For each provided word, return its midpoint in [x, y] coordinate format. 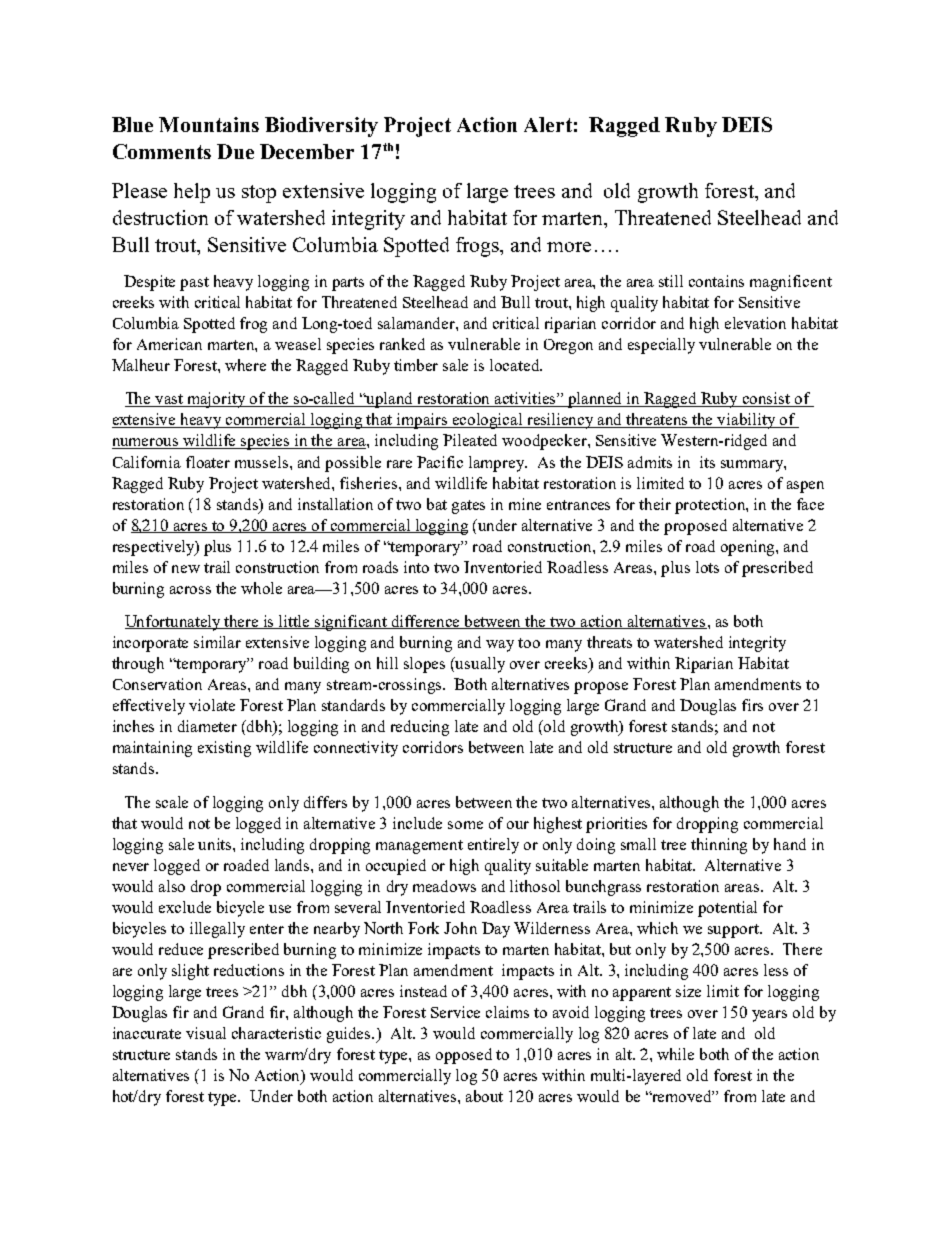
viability [747, 421]
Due [235, 151]
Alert [548, 124]
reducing [420, 728]
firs [752, 705]
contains [716, 281]
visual [206, 1033]
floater [208, 462]
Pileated [470, 440]
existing [224, 749]
